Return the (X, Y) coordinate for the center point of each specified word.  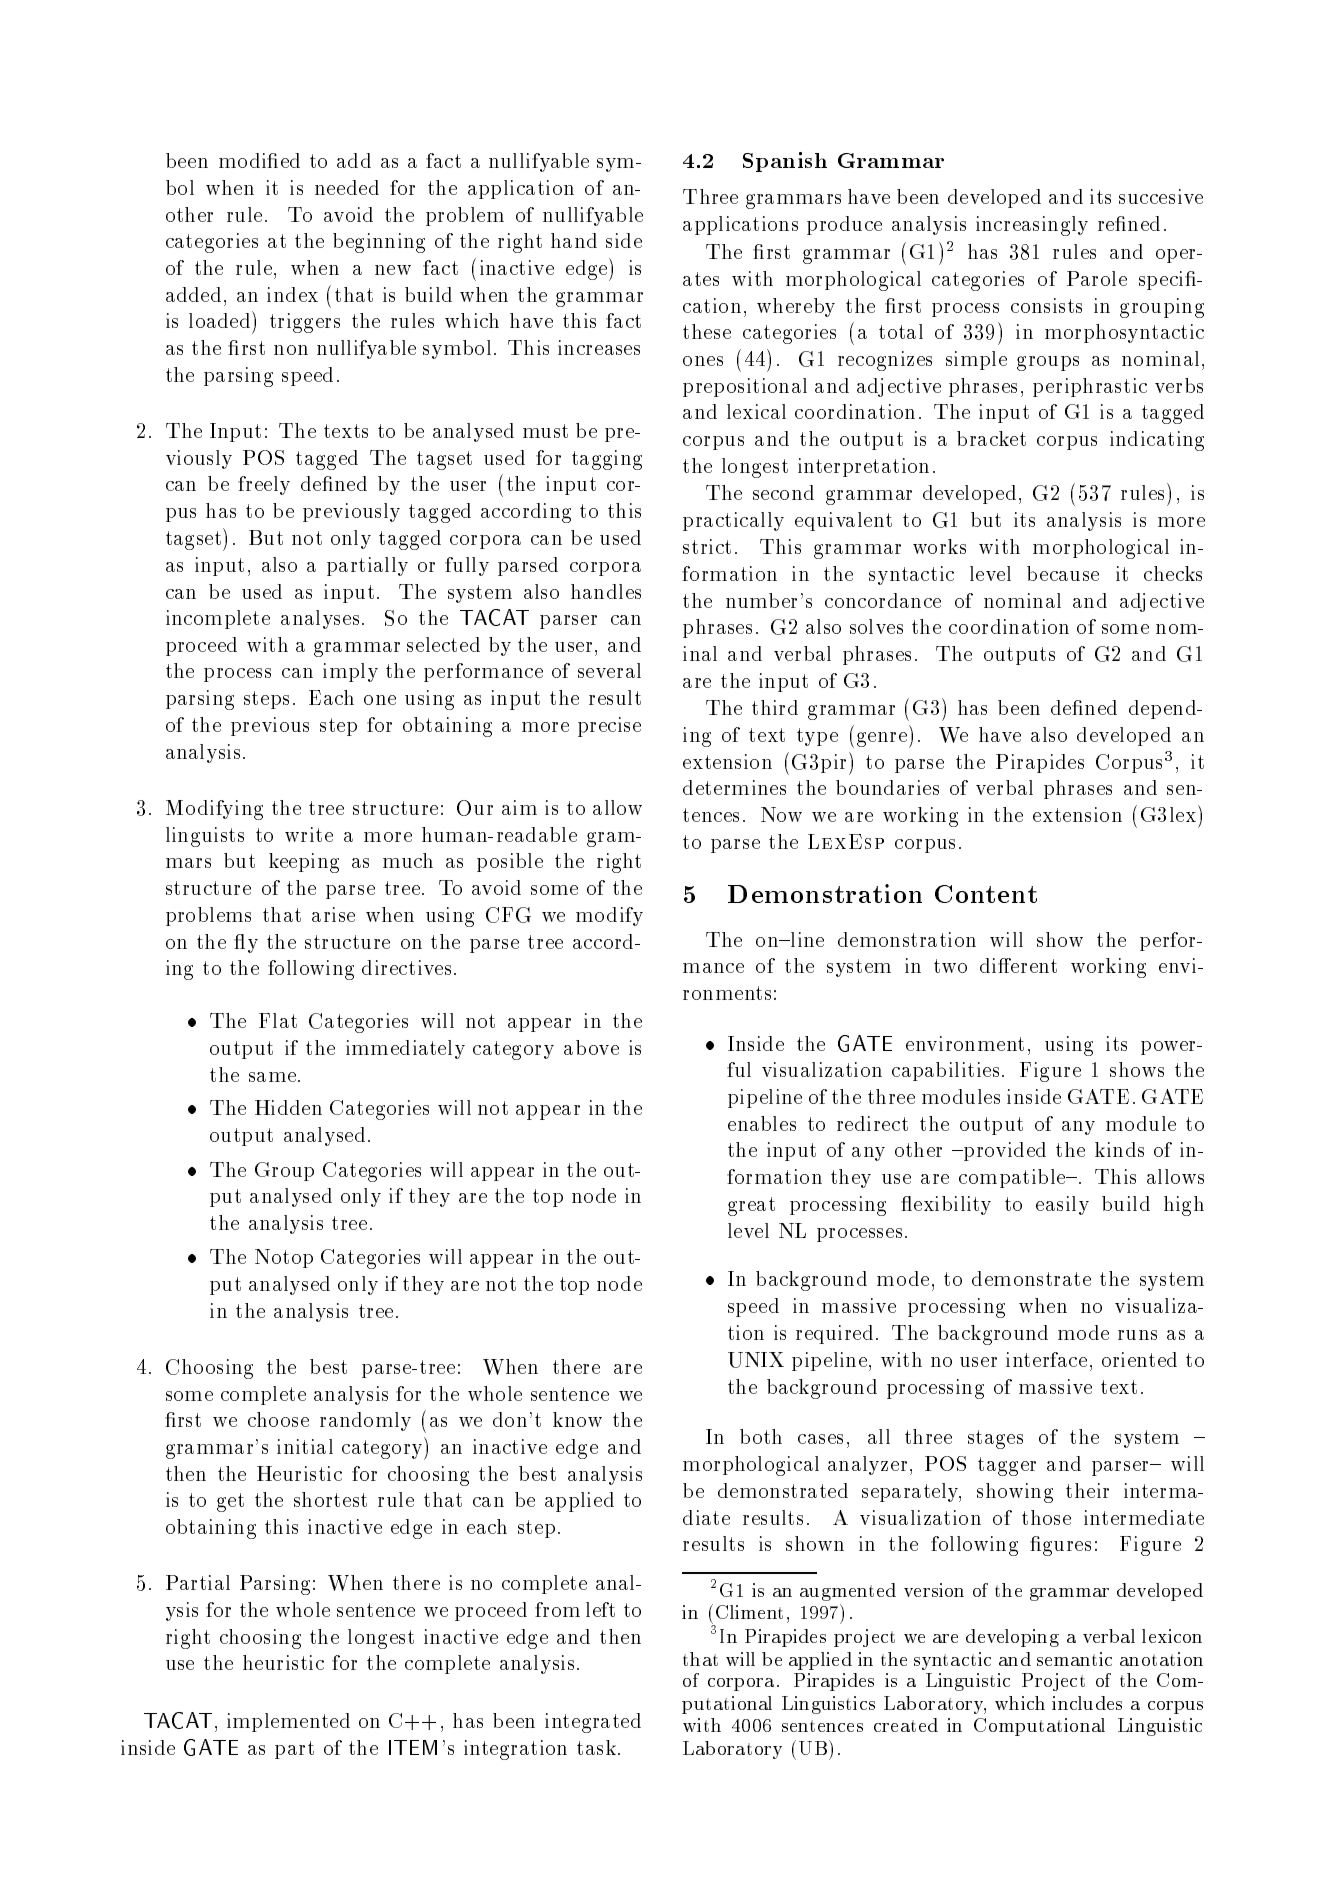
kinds (1119, 1149)
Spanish (785, 162)
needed (347, 187)
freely (264, 485)
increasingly (1032, 226)
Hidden (288, 1107)
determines (734, 787)
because (1063, 573)
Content (986, 894)
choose (278, 1419)
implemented (288, 1722)
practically (733, 521)
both (761, 1436)
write (309, 834)
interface (1046, 1359)
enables (762, 1123)
